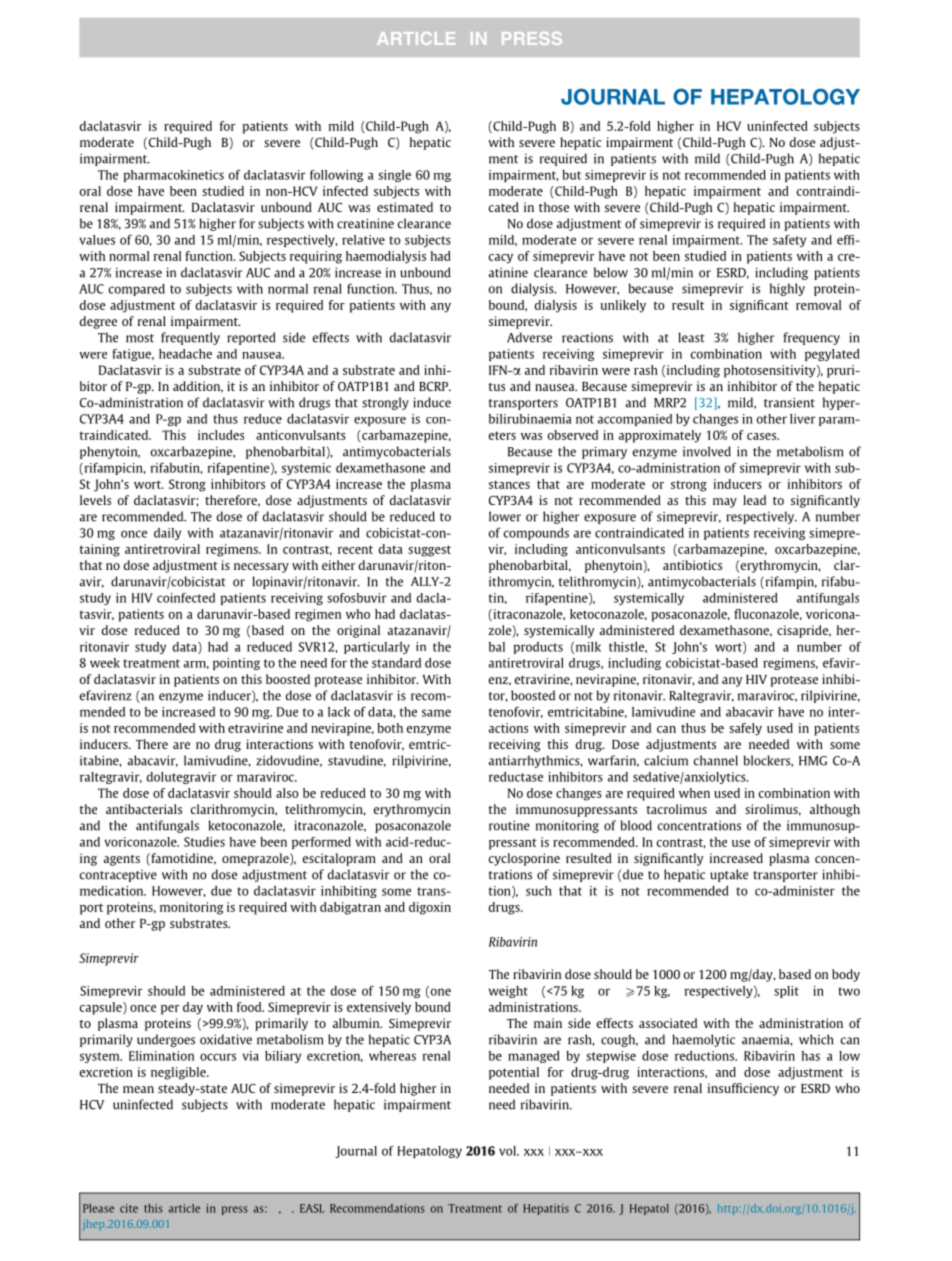 The image size is (952, 1261). What do you see at coordinates (174, 176) in the screenshot?
I see `pharmacokinetics` at bounding box center [174, 176].
